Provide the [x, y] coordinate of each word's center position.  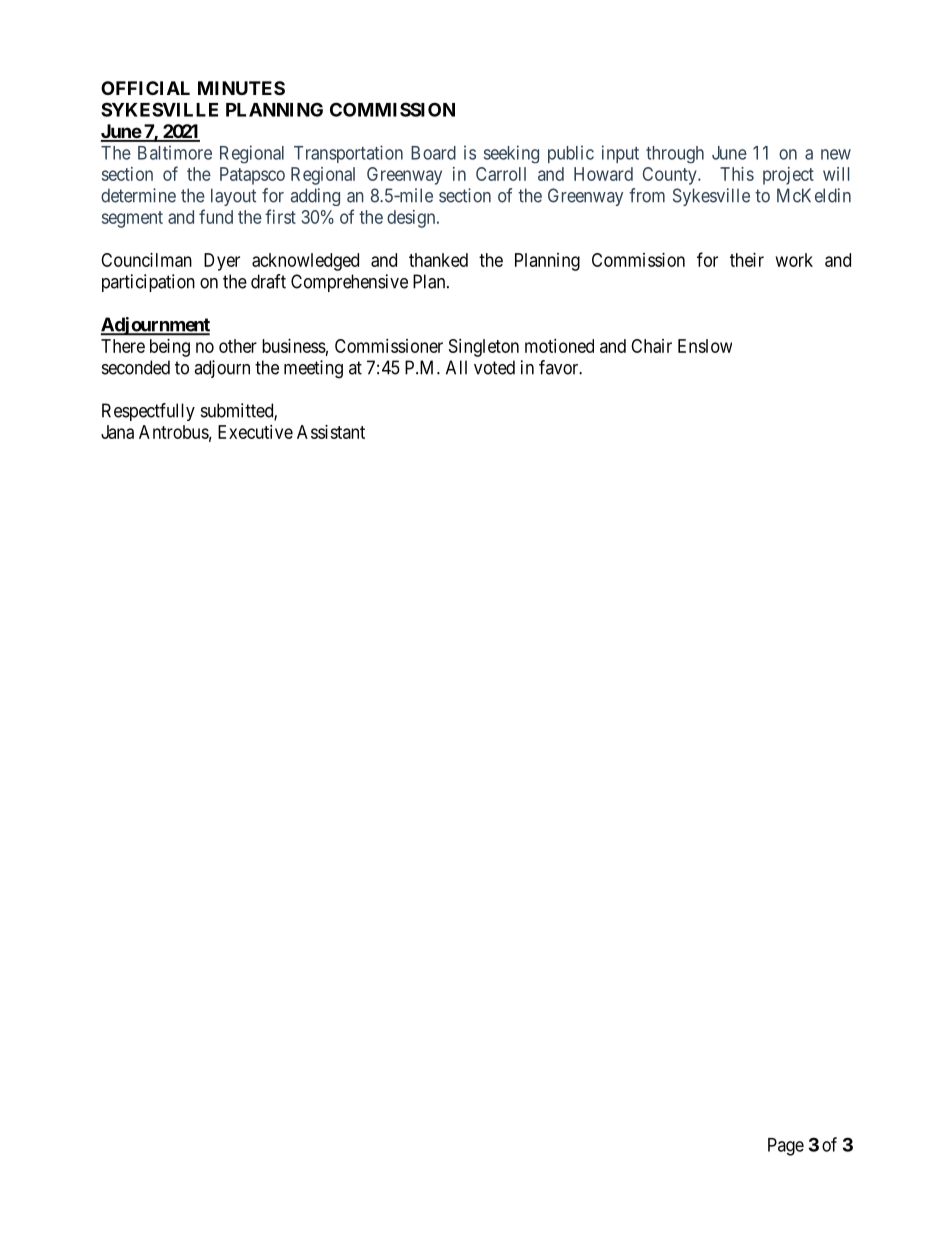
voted [494, 367]
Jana [117, 432]
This [737, 174]
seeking [511, 154]
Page [786, 1147]
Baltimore [175, 152]
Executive [255, 432]
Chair [651, 346]
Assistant [331, 432]
